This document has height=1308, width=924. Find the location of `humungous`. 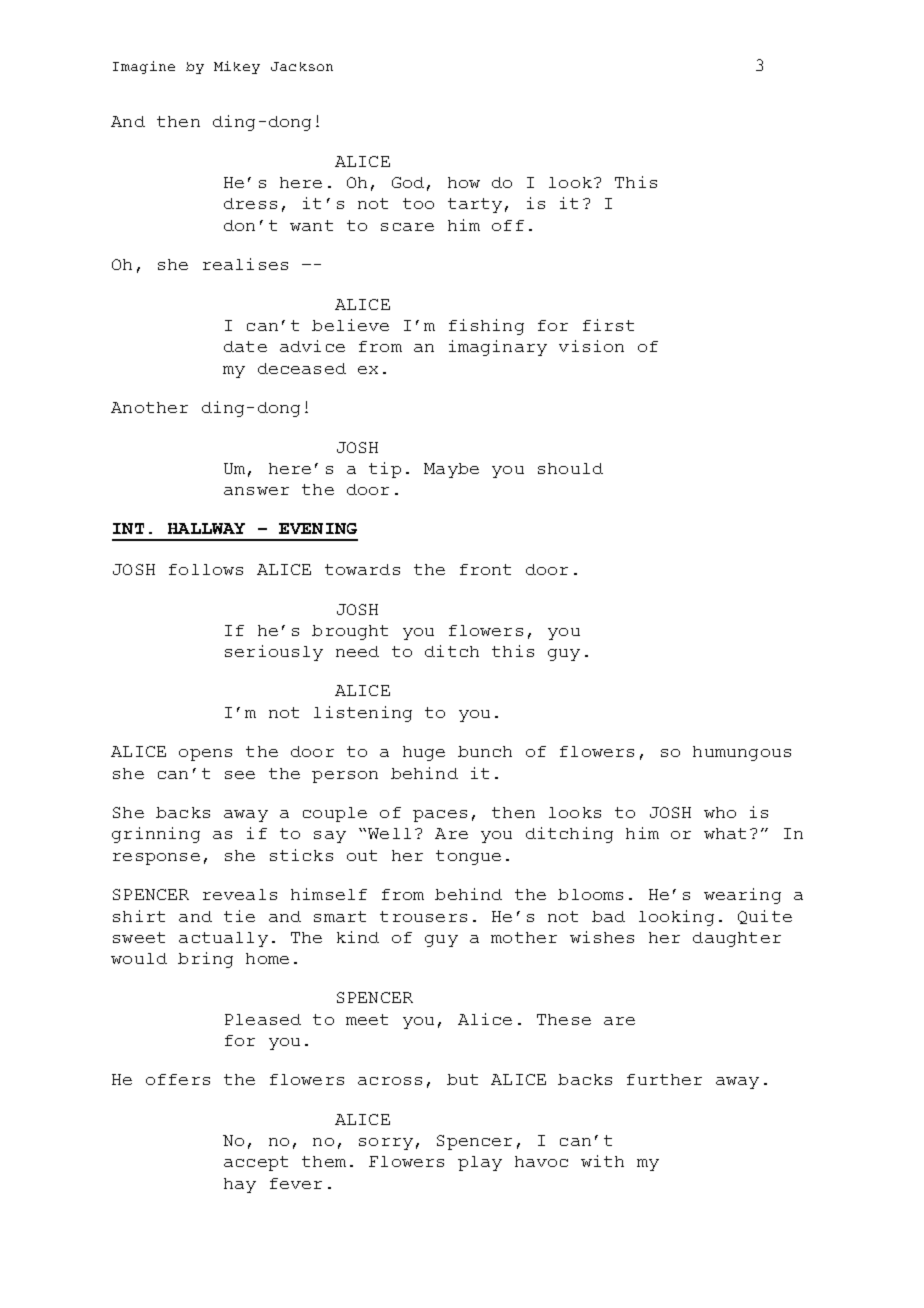

humungous is located at coordinates (742, 753).
